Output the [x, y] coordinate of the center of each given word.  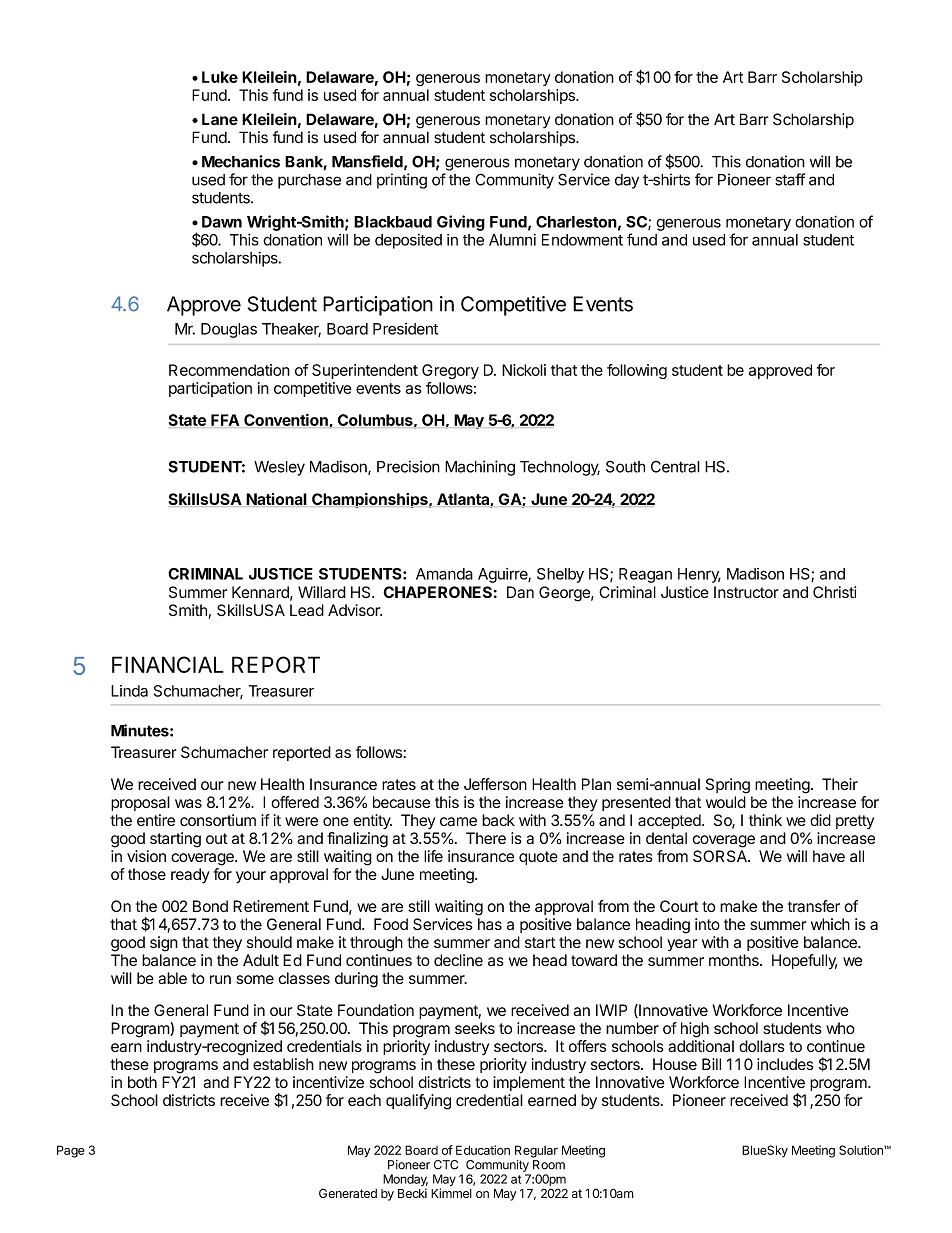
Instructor [746, 592]
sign [164, 944]
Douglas [229, 330]
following [637, 371]
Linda [129, 691]
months [735, 960]
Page [71, 1151]
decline [458, 960]
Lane [220, 119]
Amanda [444, 574]
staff [790, 179]
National [276, 499]
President [405, 329]
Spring [728, 786]
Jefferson [495, 784]
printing [402, 181]
